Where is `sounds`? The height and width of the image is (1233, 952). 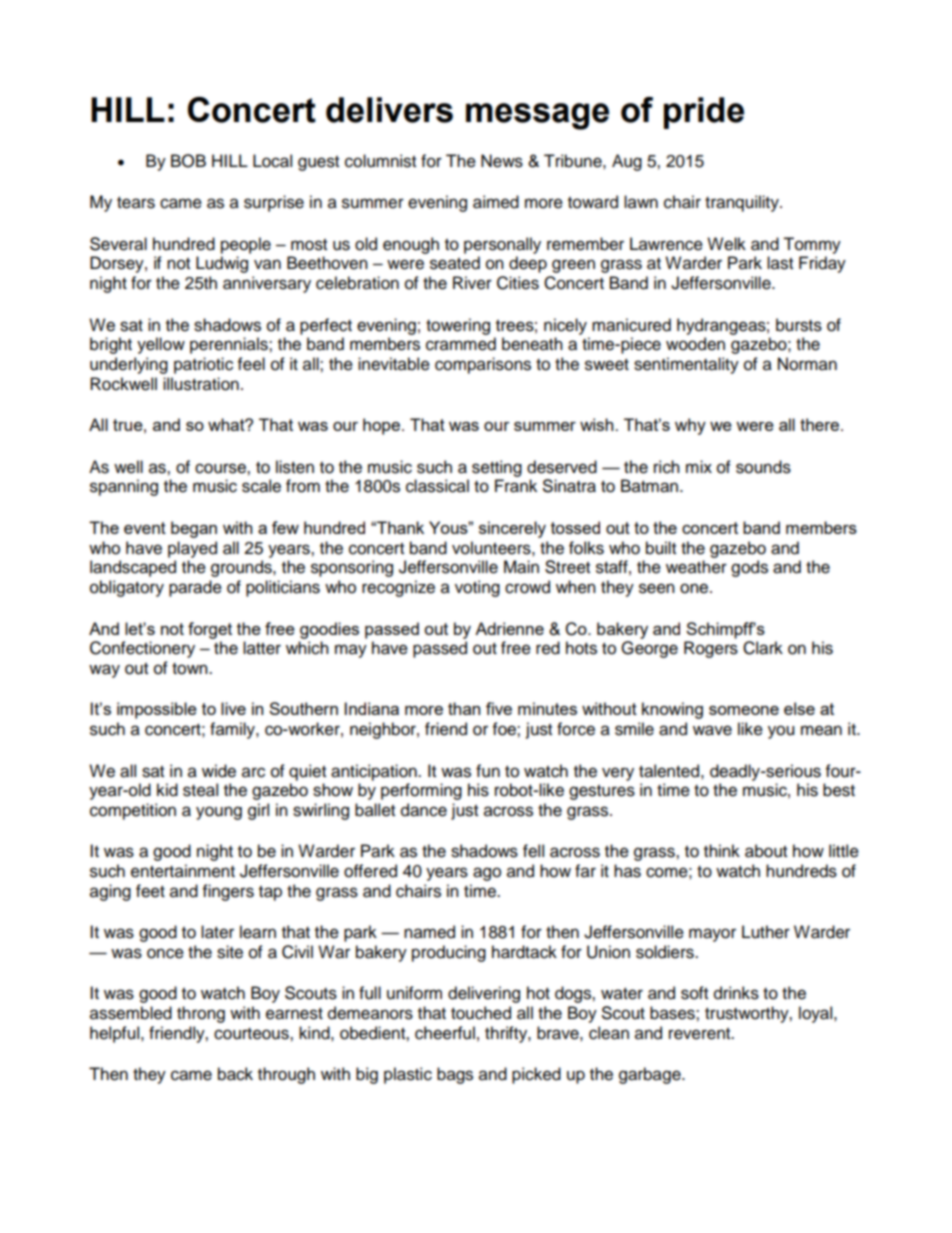 sounds is located at coordinates (763, 467).
